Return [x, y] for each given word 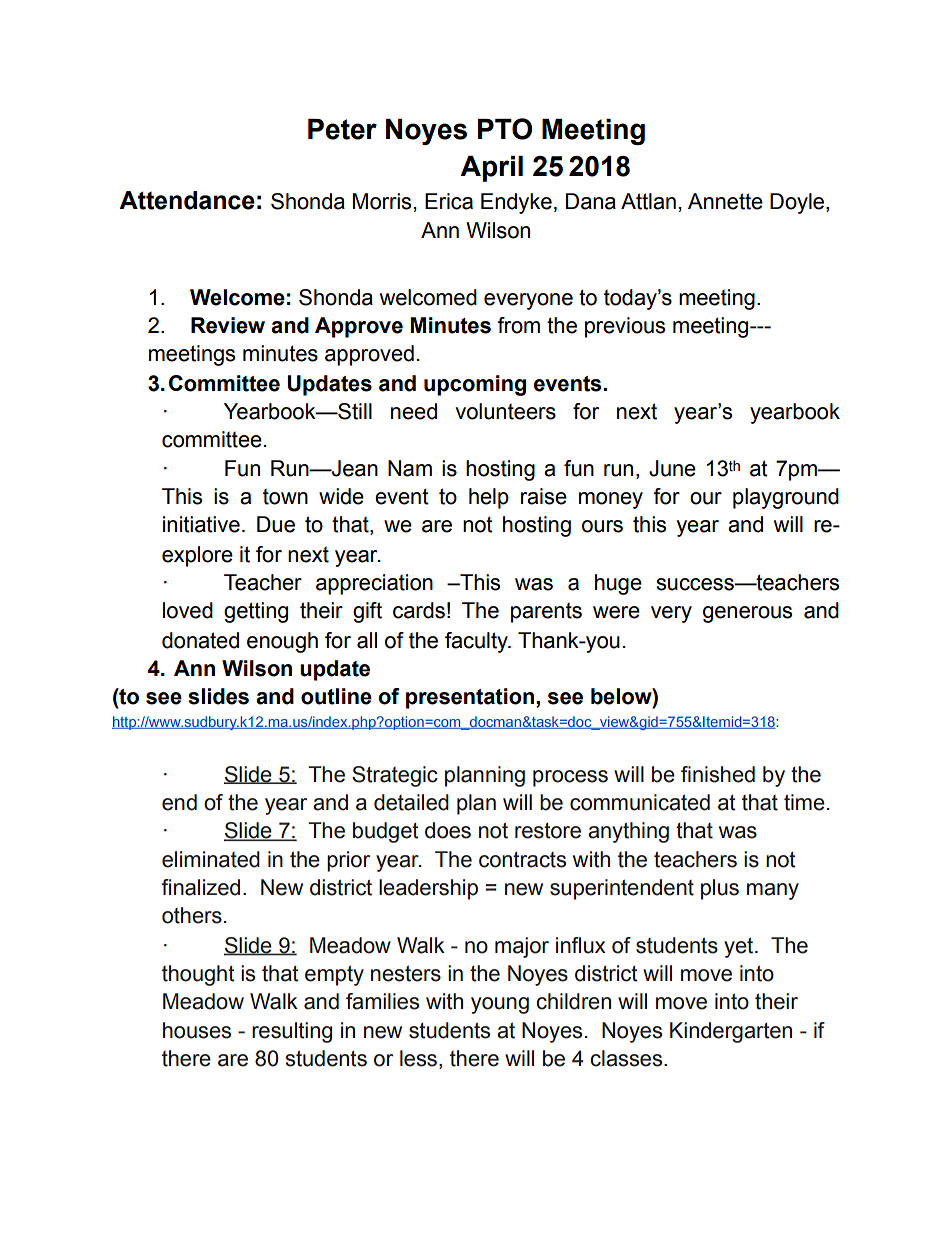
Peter [342, 129]
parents [546, 613]
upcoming [475, 385]
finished [718, 774]
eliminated [211, 859]
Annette [725, 201]
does [448, 830]
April [491, 169]
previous [625, 327]
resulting [292, 1032]
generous [747, 614]
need [414, 411]
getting [256, 612]
